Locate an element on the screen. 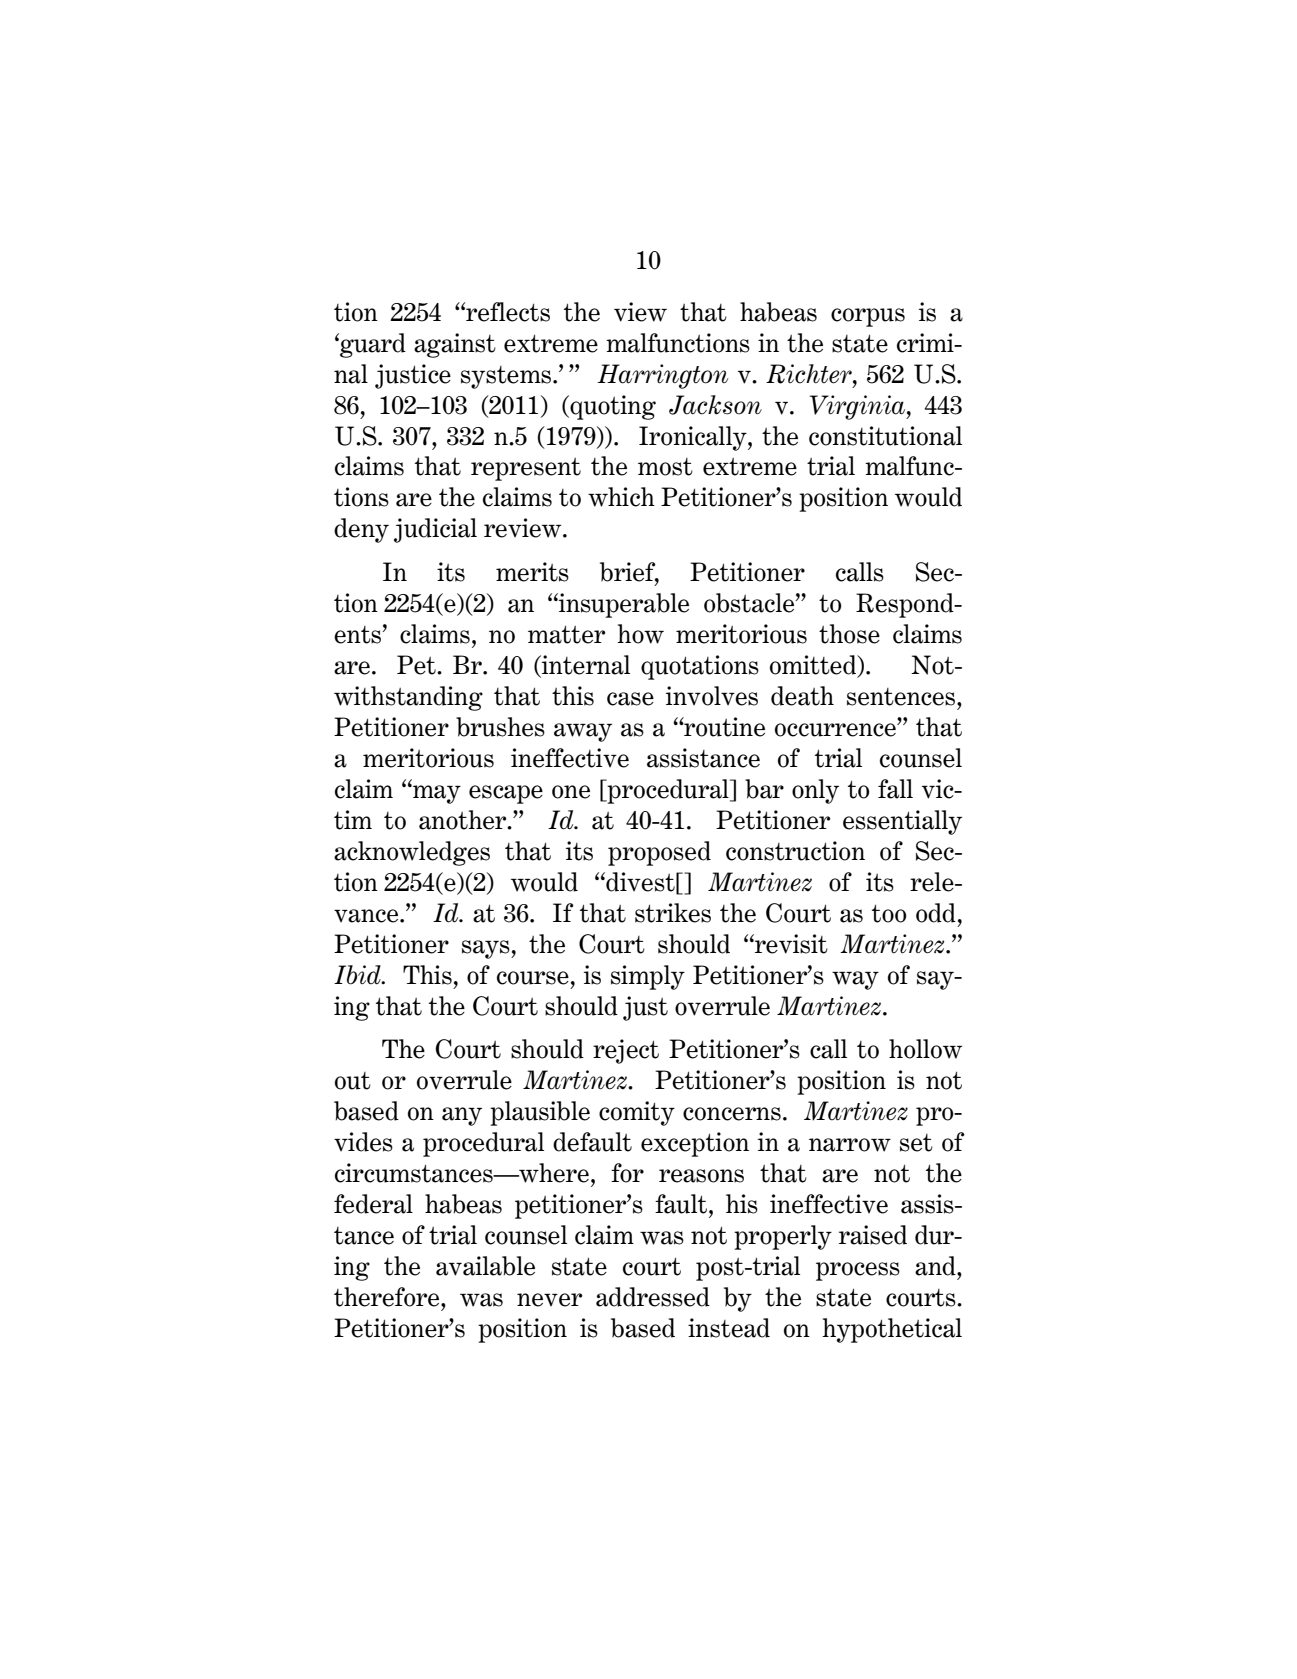 Image resolution: width=1297 pixels, height=1679 pixels. any is located at coordinates (462, 1116).
